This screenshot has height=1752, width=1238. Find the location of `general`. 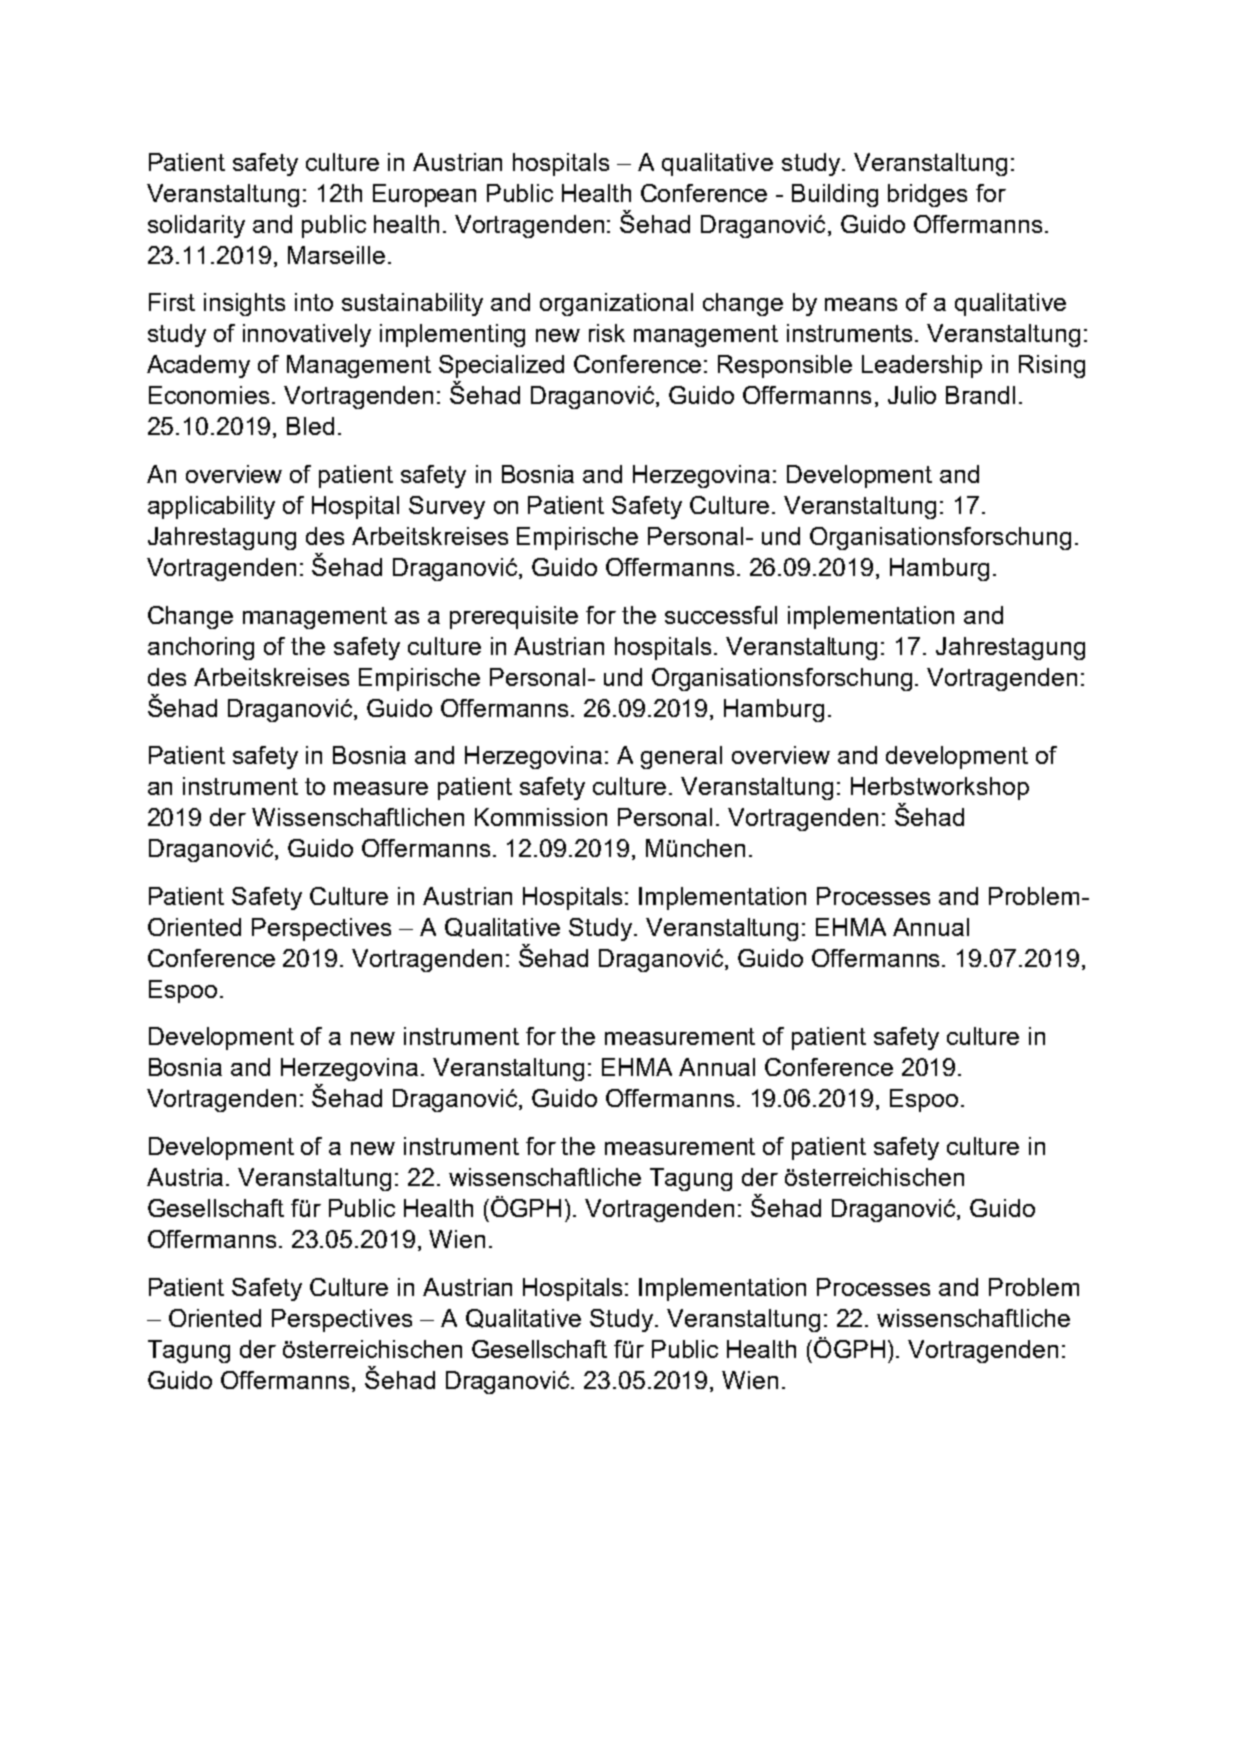

general is located at coordinates (681, 757).
